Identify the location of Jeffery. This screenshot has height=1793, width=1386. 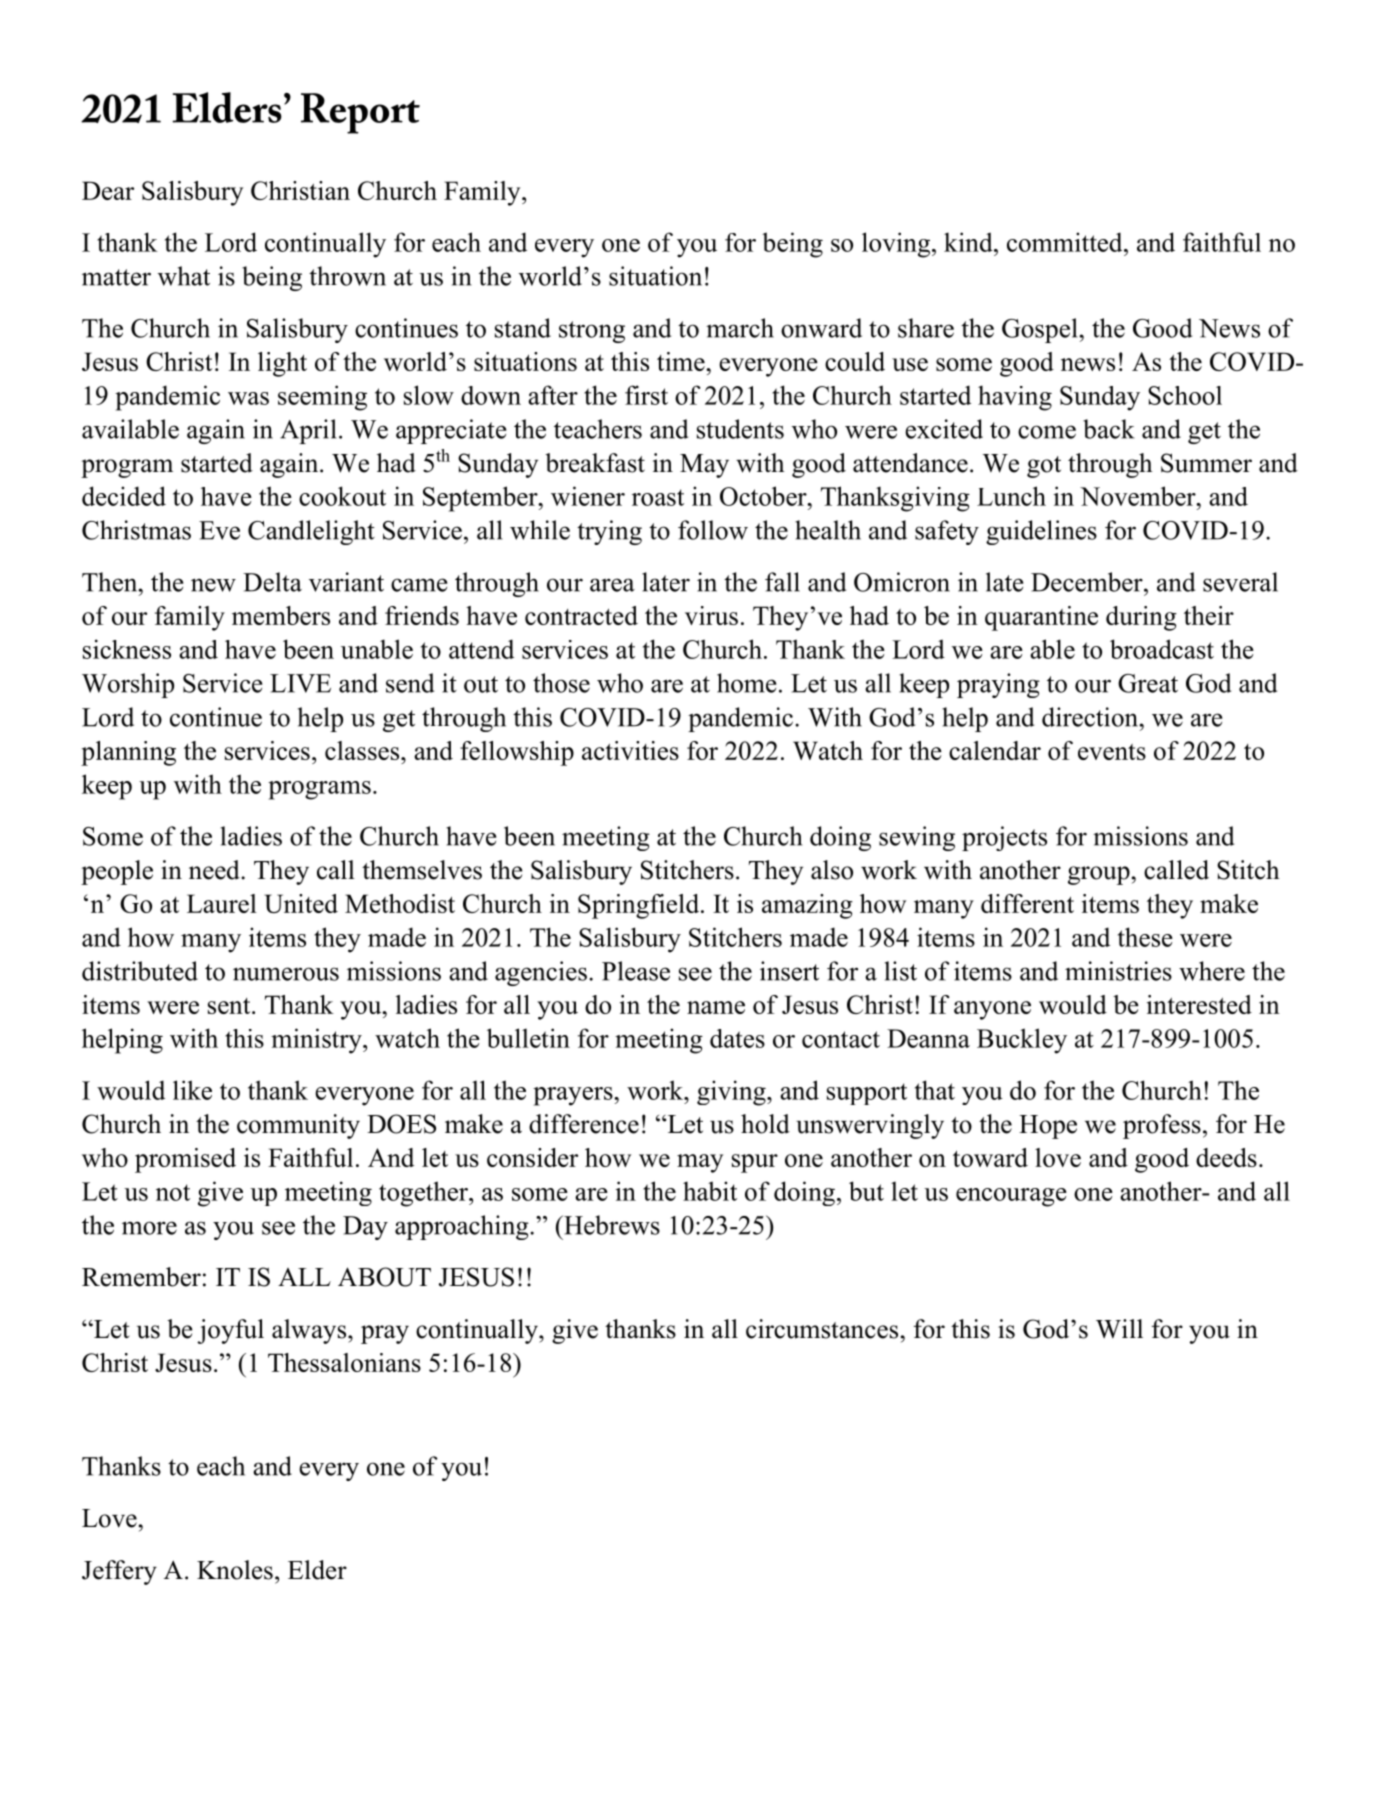
(119, 1572).
